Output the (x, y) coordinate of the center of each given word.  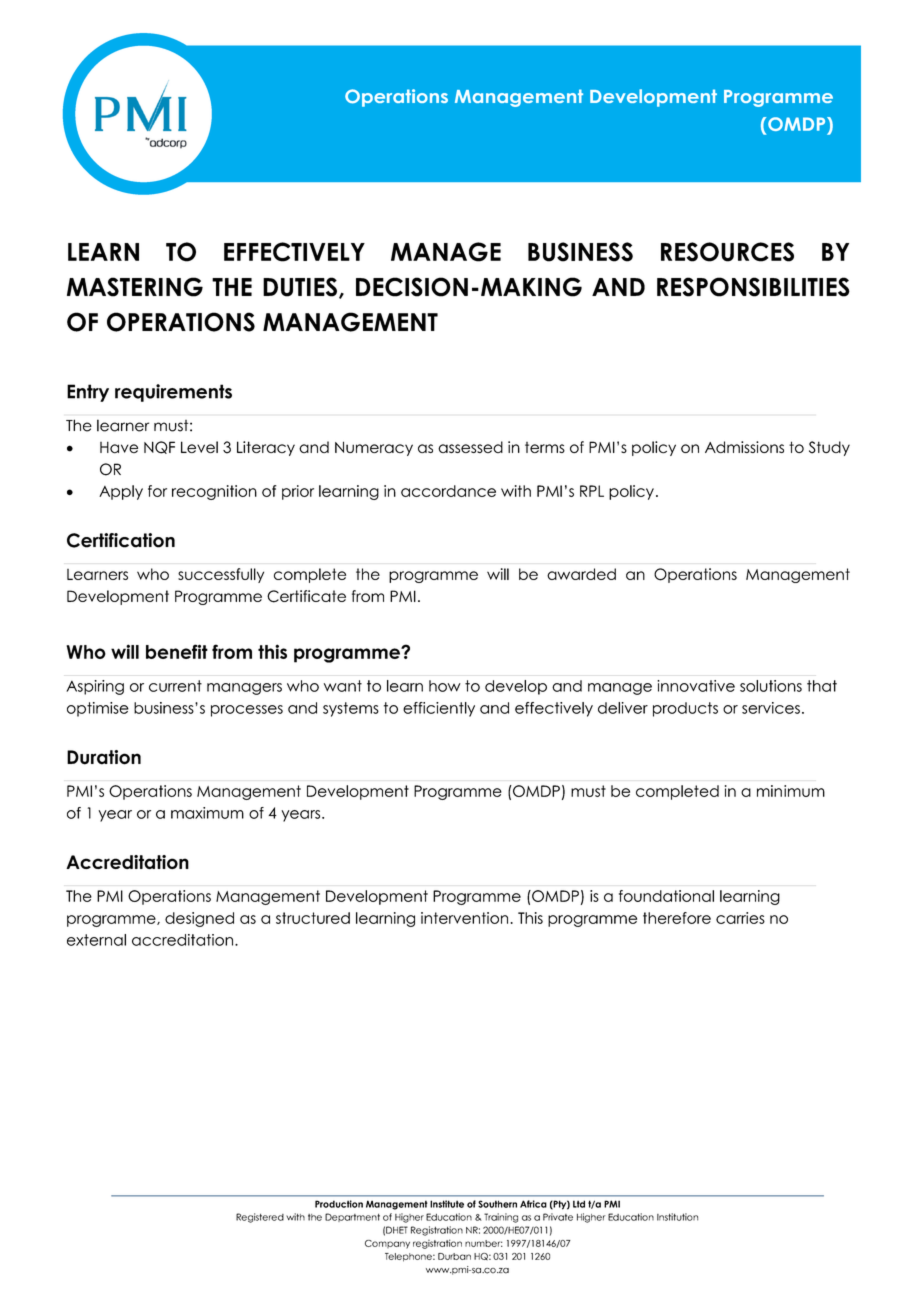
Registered (260, 1218)
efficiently (439, 709)
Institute (447, 1204)
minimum (791, 791)
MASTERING (135, 287)
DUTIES (300, 287)
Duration (104, 757)
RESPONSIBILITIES (753, 287)
